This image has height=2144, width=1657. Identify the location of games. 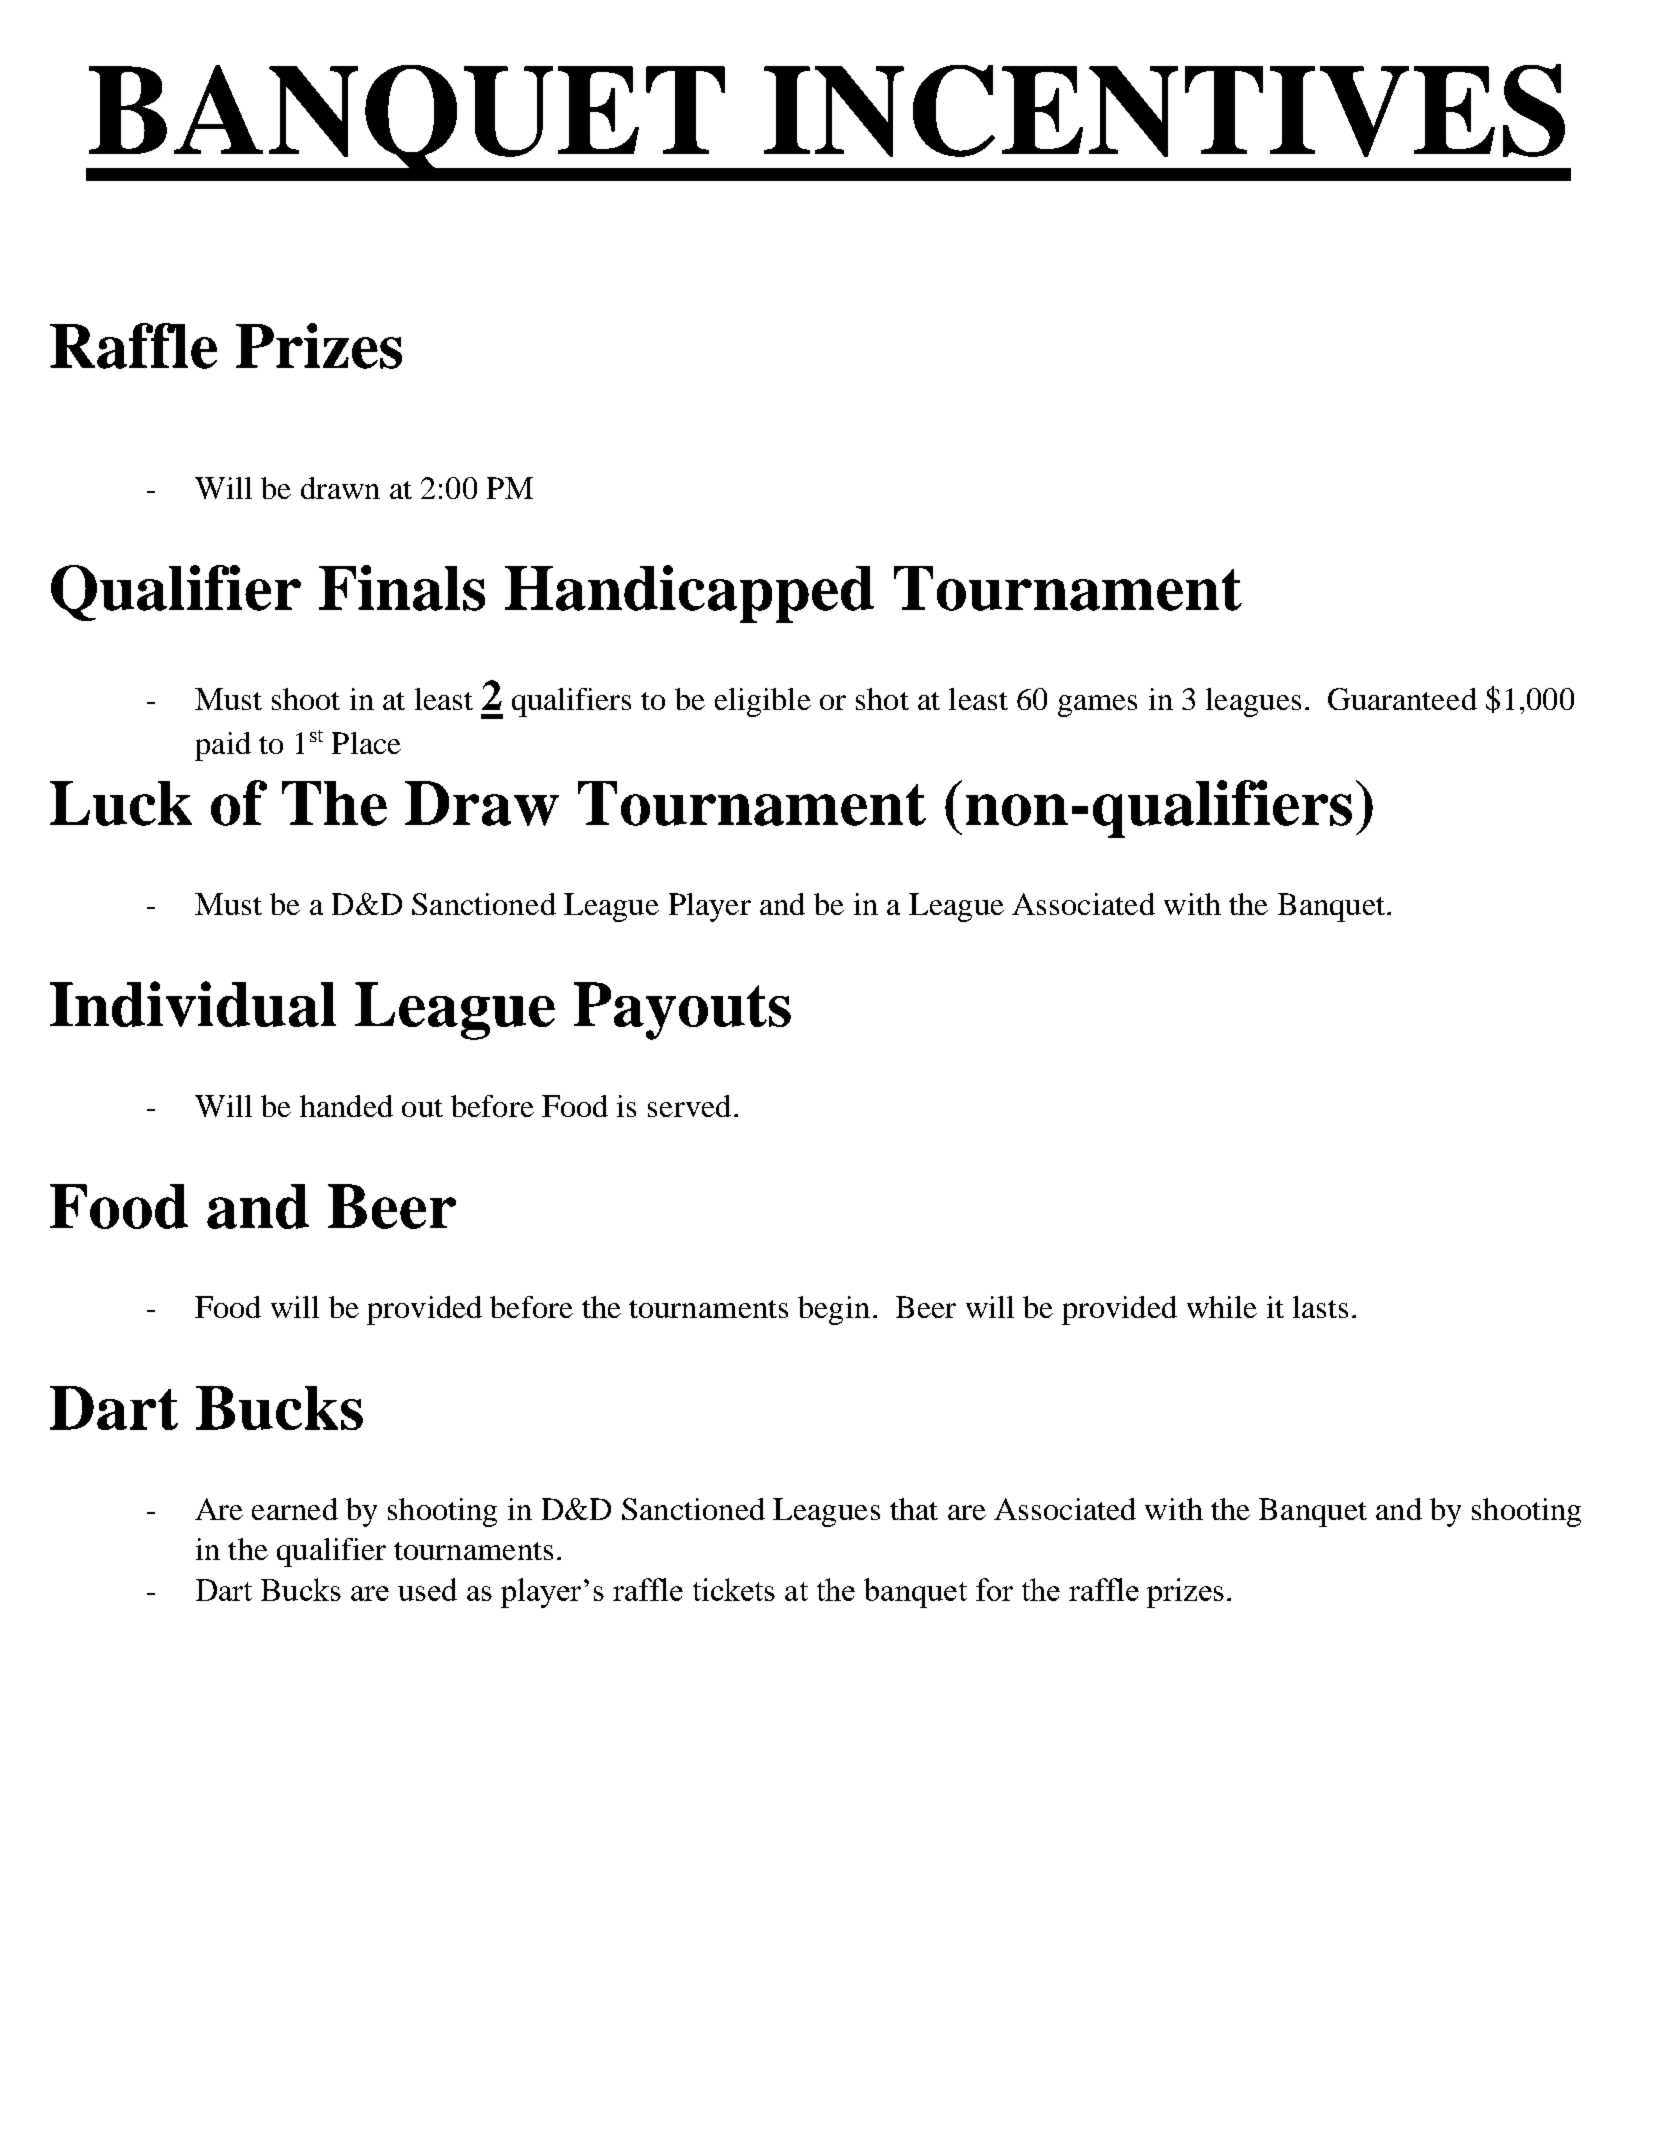
(1097, 706).
